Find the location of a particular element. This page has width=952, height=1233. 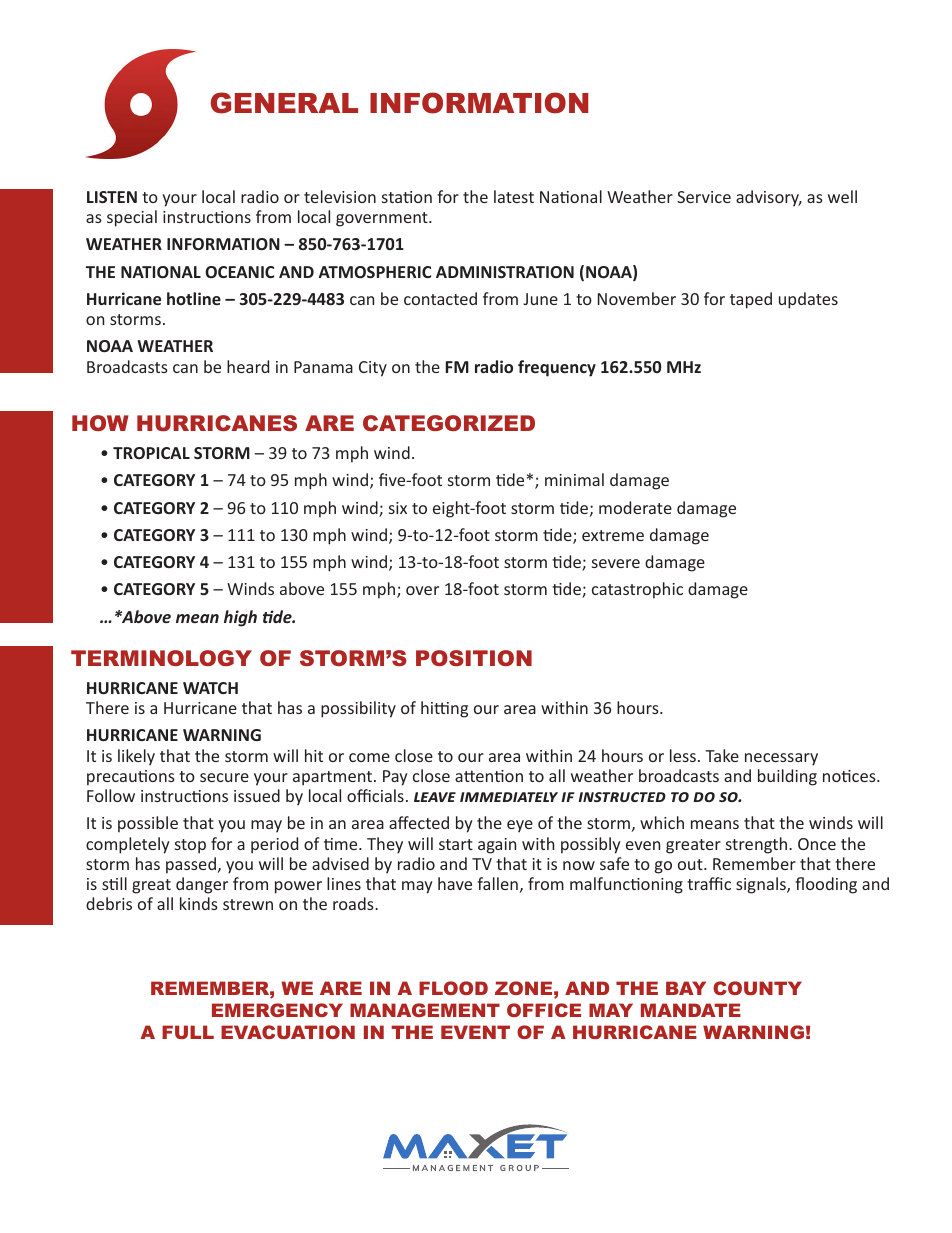

WATCH is located at coordinates (210, 688).
